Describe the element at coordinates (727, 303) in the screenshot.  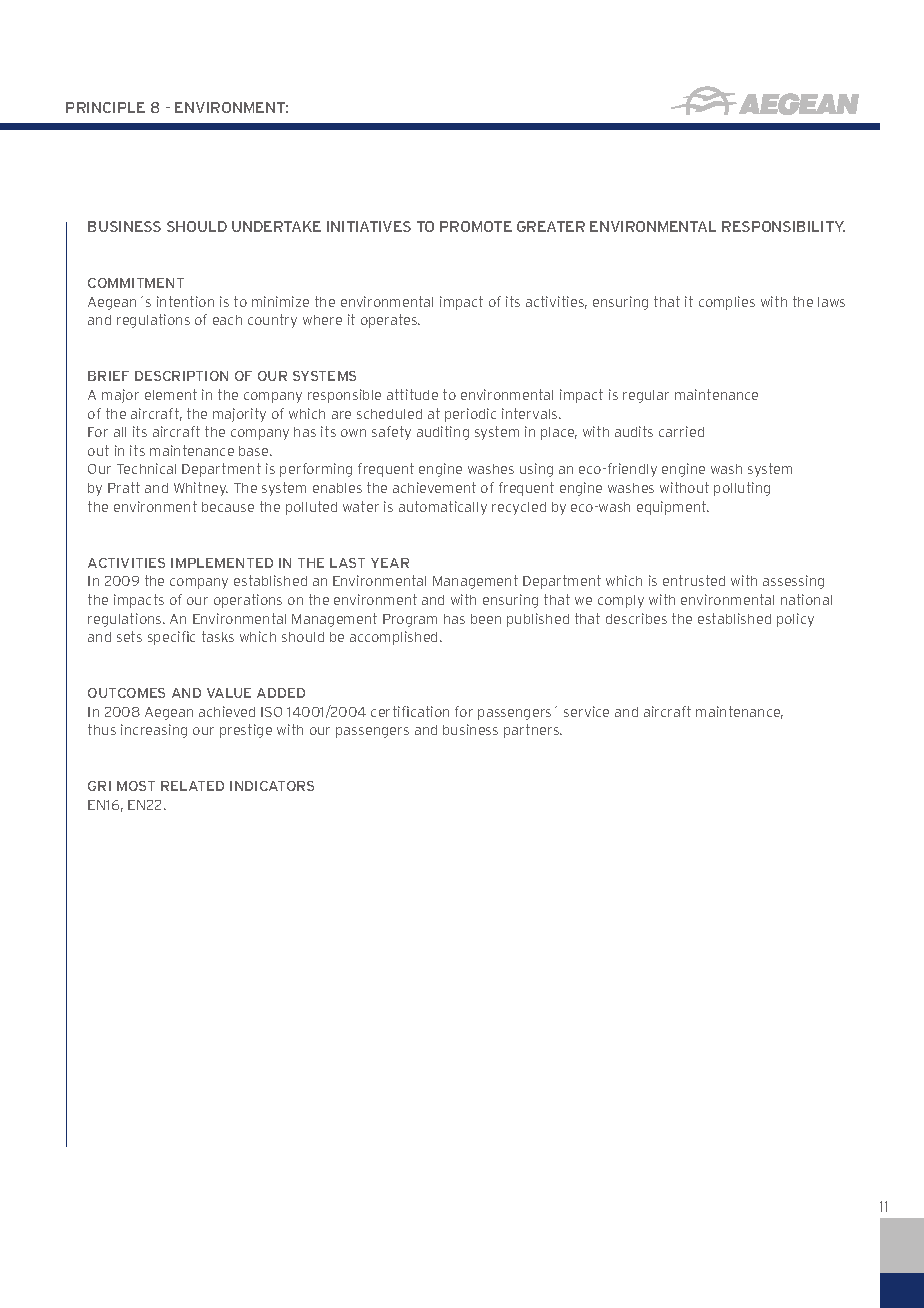
I see `complies` at that location.
